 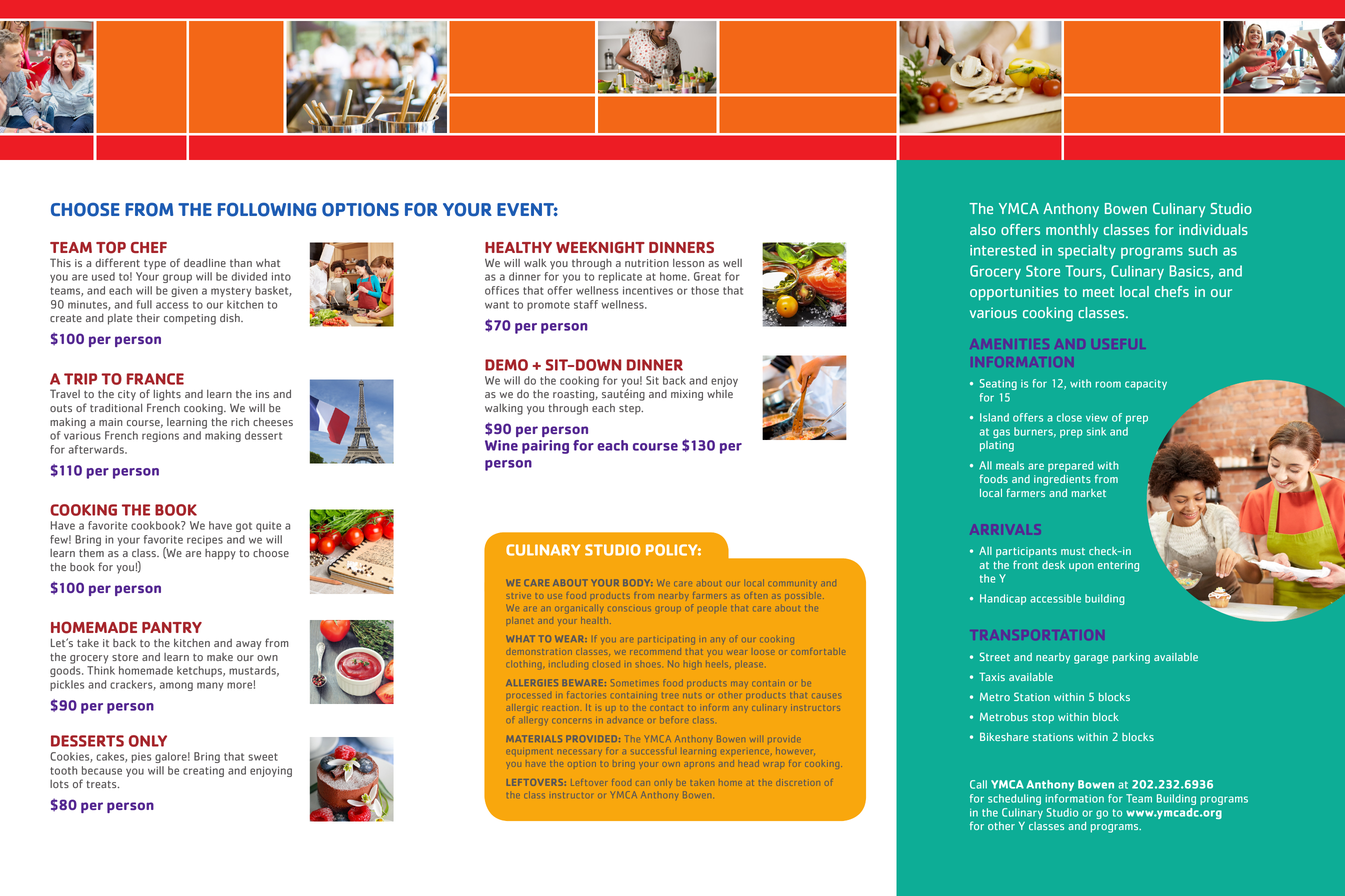 I want to click on participating, so click(x=666, y=640).
